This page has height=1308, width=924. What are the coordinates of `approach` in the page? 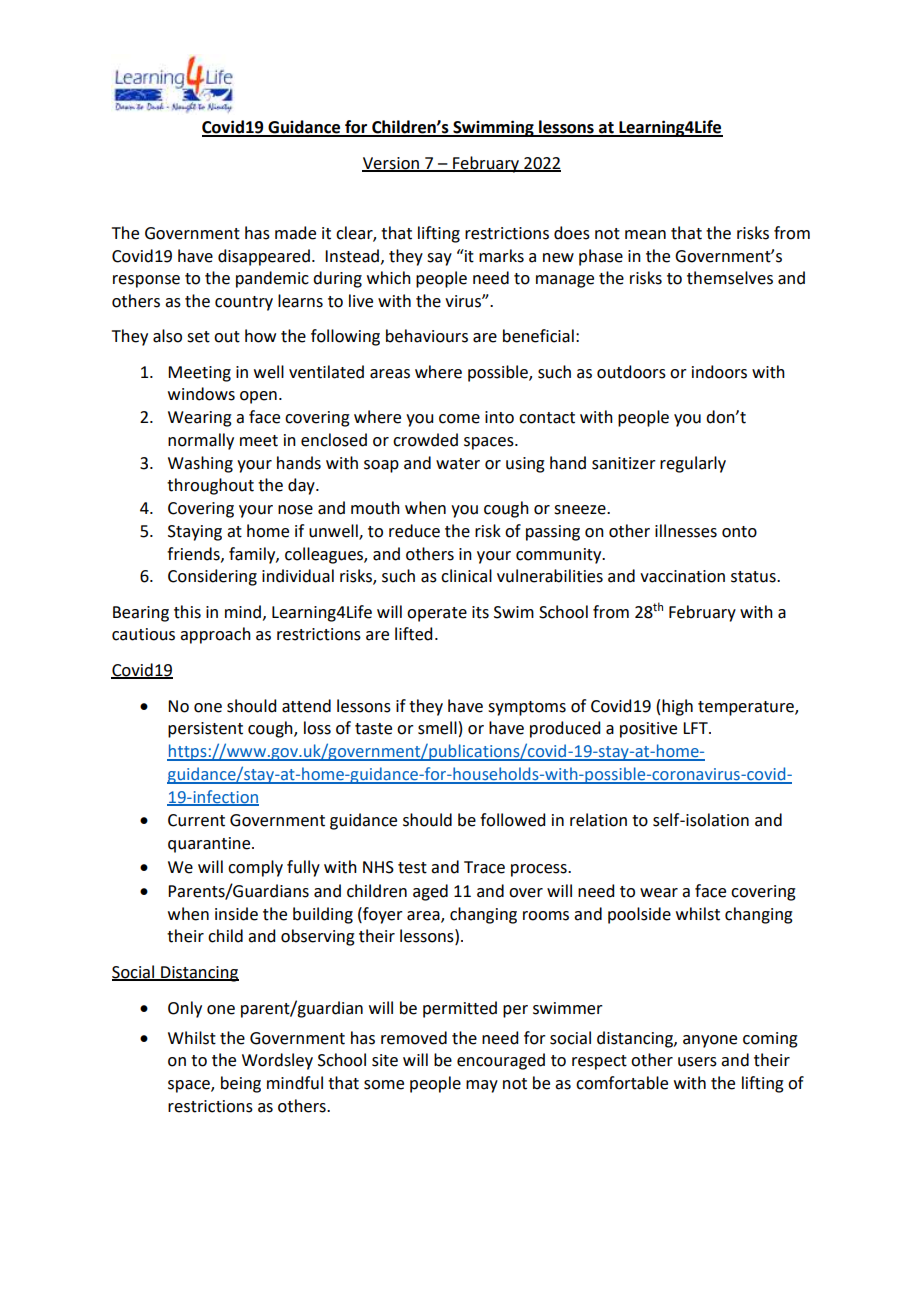 It's located at (215, 635).
